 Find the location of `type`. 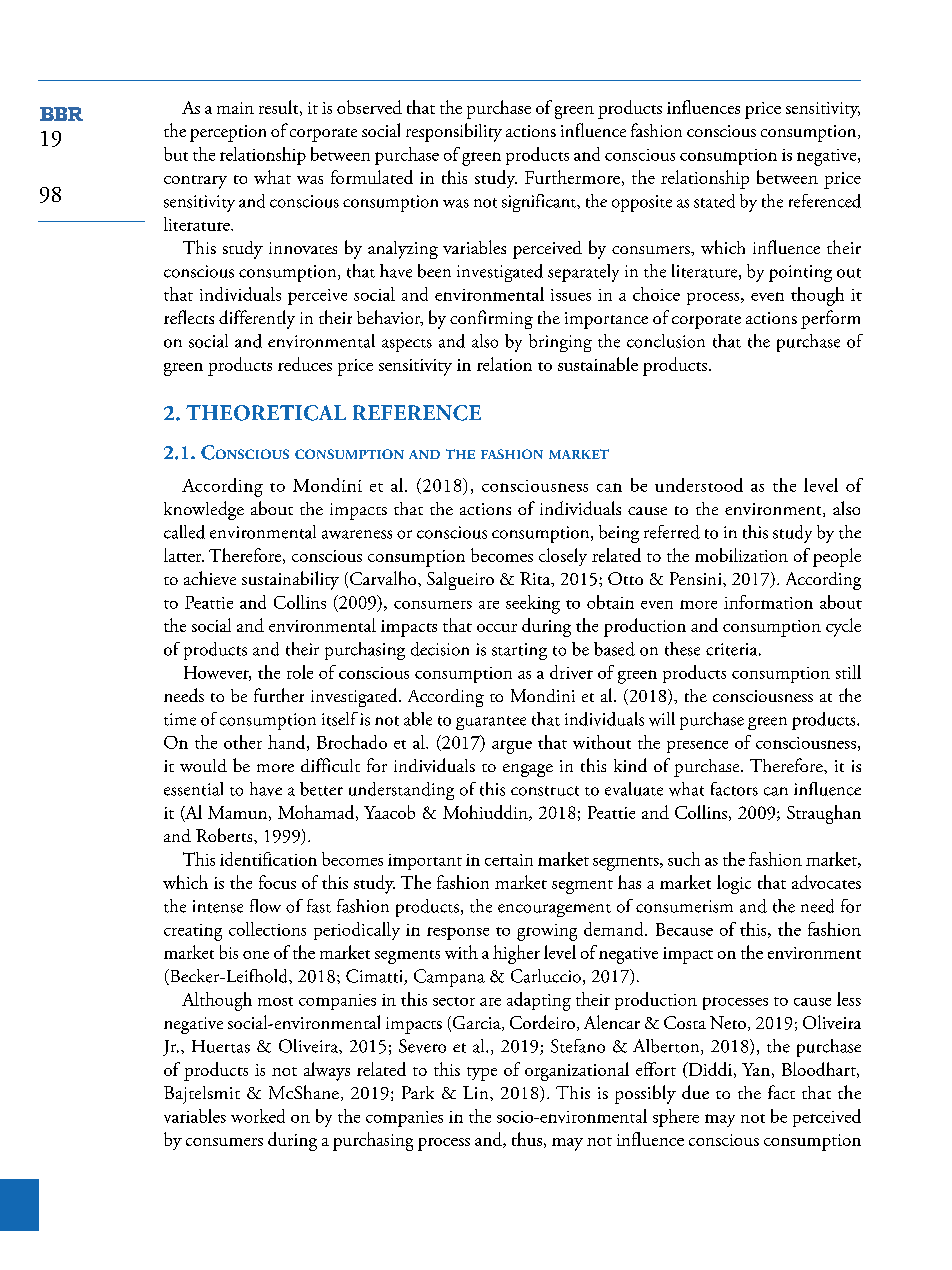

type is located at coordinates (482, 1074).
